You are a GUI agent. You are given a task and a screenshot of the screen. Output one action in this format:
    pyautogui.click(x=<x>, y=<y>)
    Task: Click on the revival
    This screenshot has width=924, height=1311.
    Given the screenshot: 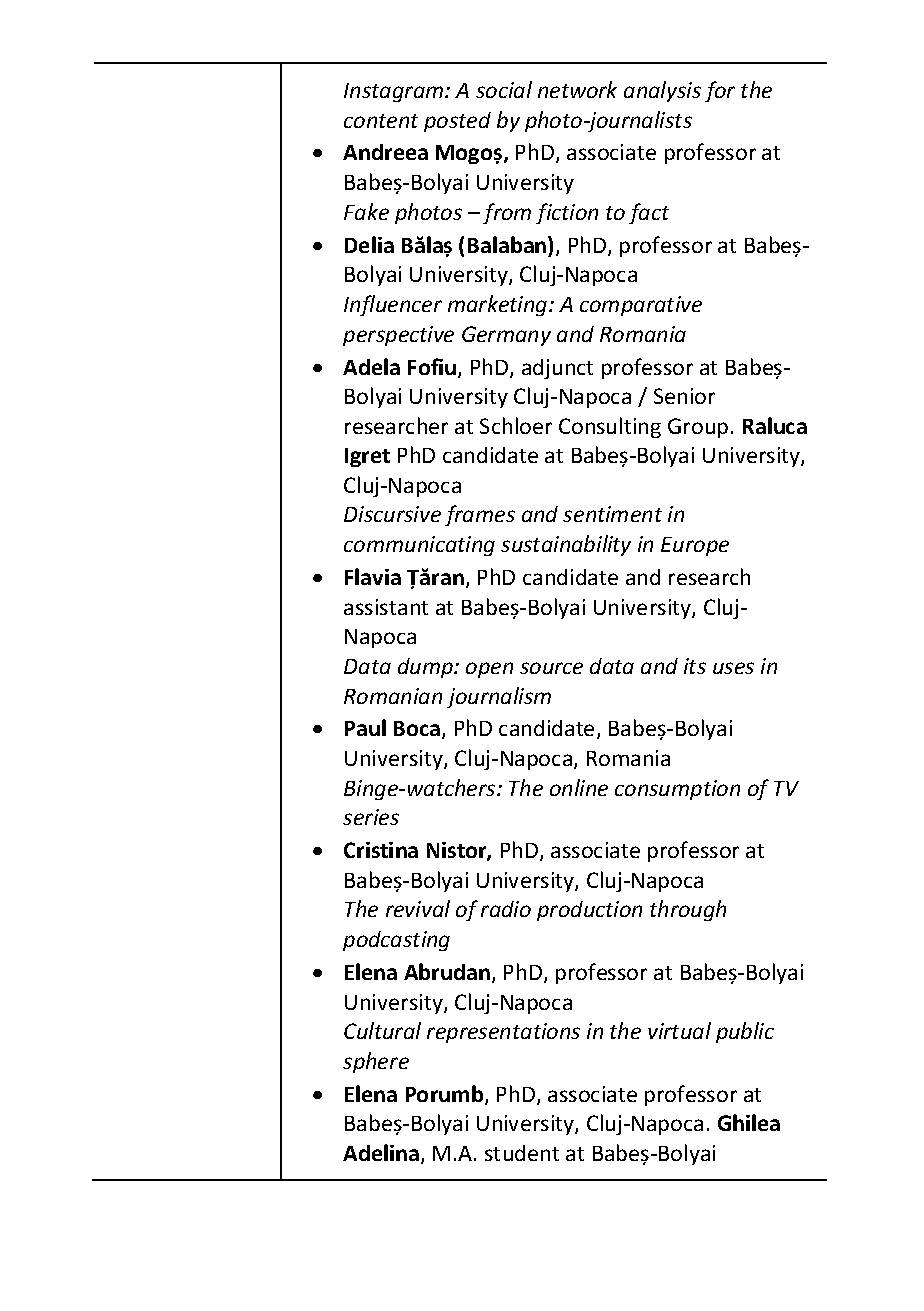 What is the action you would take?
    pyautogui.click(x=418, y=908)
